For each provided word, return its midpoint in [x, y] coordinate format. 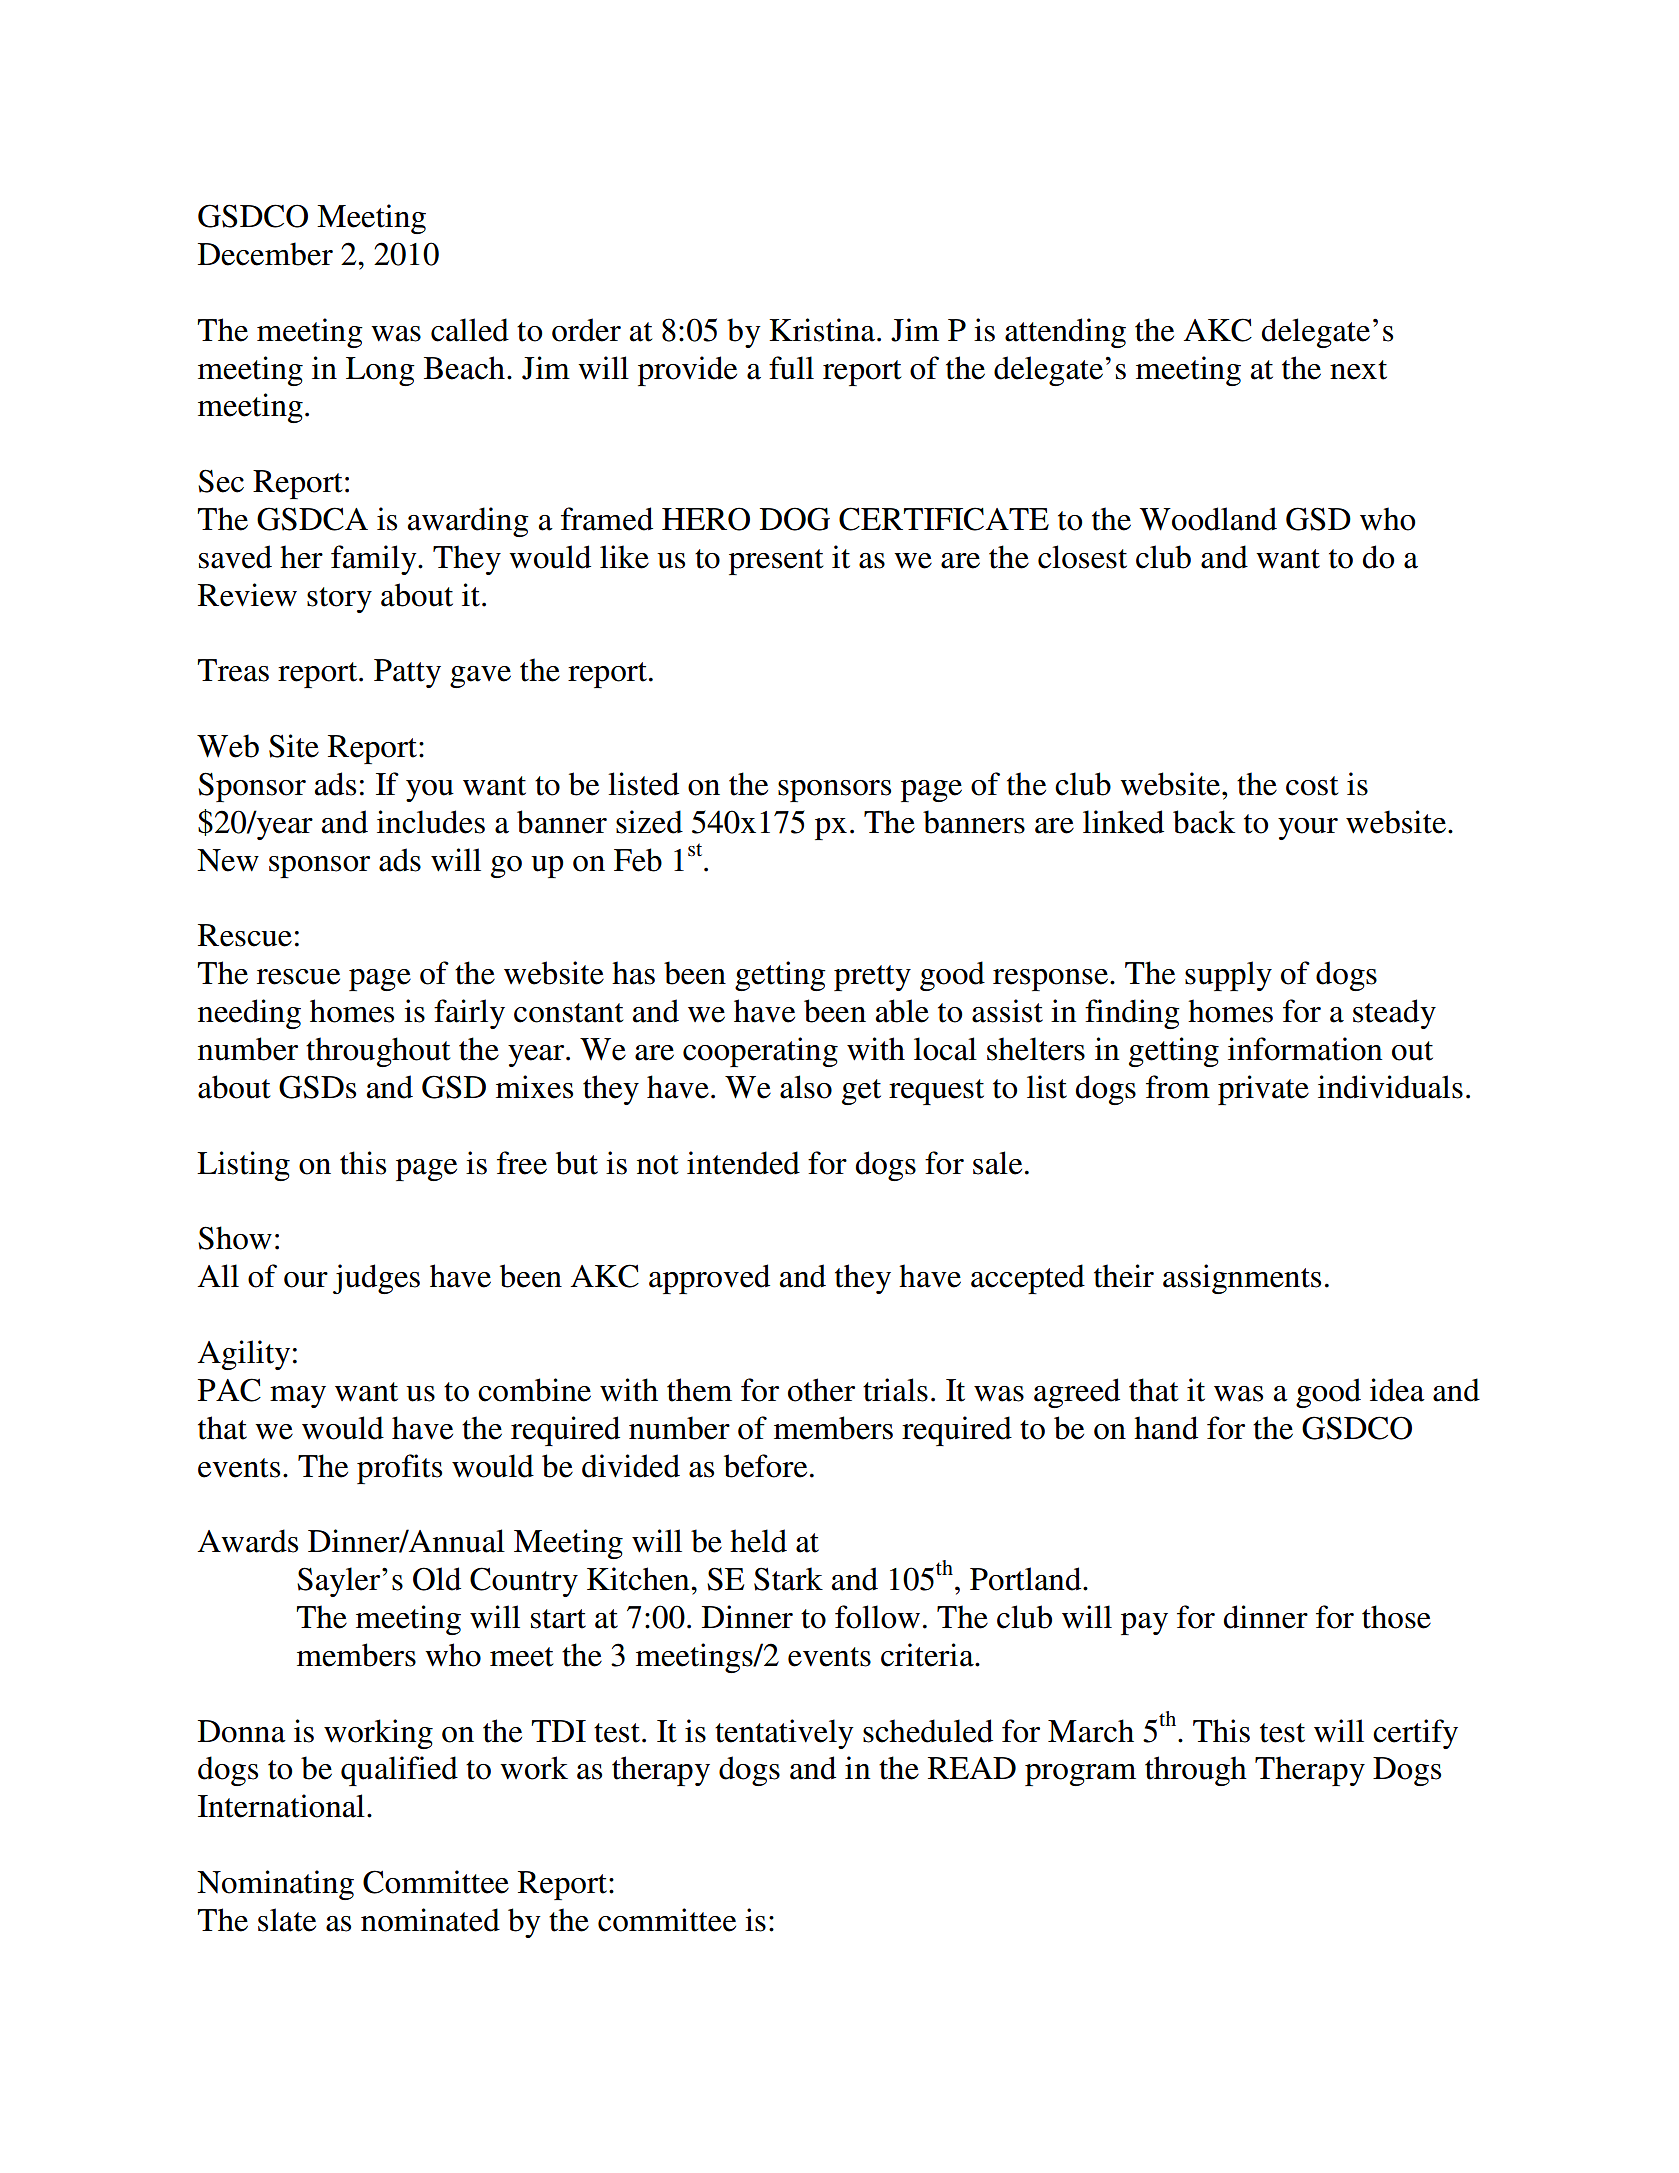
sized [649, 822]
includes [431, 822]
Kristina [823, 330]
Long [380, 371]
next [1358, 370]
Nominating [275, 1885]
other [821, 1390]
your [1308, 829]
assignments [1242, 1279]
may [298, 1397]
